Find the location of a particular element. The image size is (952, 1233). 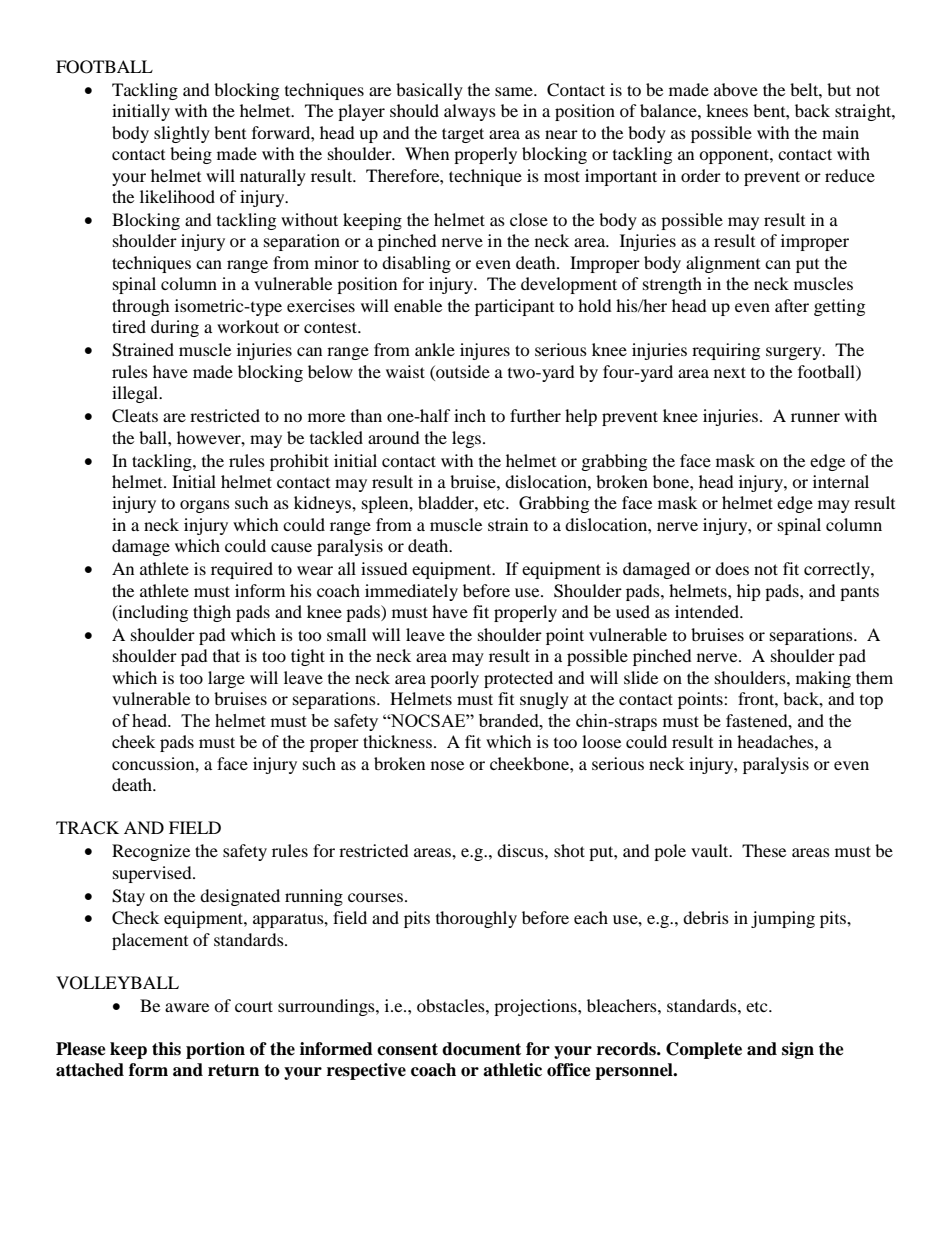

this is located at coordinates (166, 1049).
